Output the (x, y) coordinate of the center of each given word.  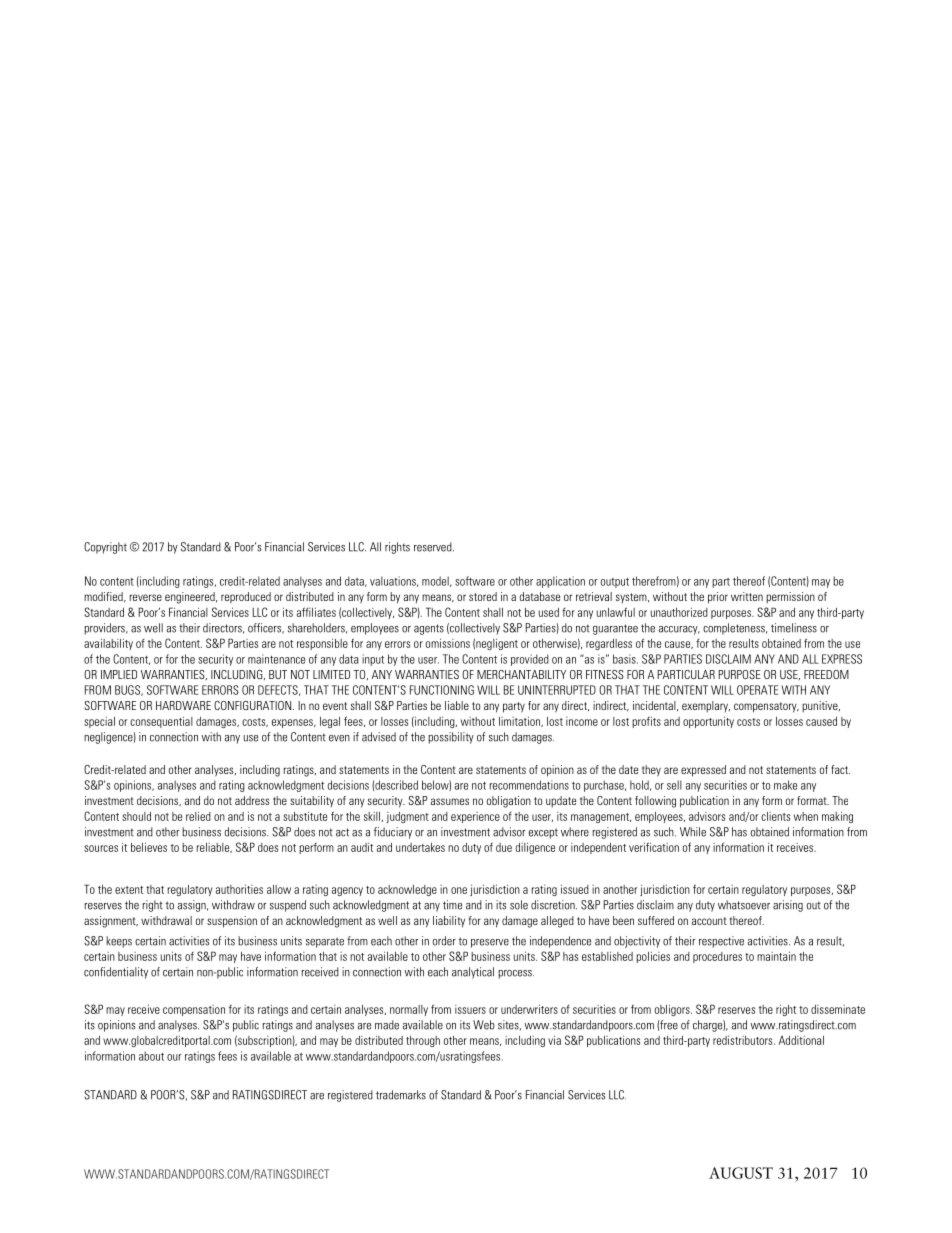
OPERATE (757, 690)
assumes (450, 801)
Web (484, 1025)
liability (449, 922)
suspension (232, 922)
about (151, 1056)
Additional (801, 1040)
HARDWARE (183, 705)
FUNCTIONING (442, 690)
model (436, 581)
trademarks (401, 1095)
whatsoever (744, 905)
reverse (146, 597)
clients (775, 816)
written (747, 596)
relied (198, 816)
